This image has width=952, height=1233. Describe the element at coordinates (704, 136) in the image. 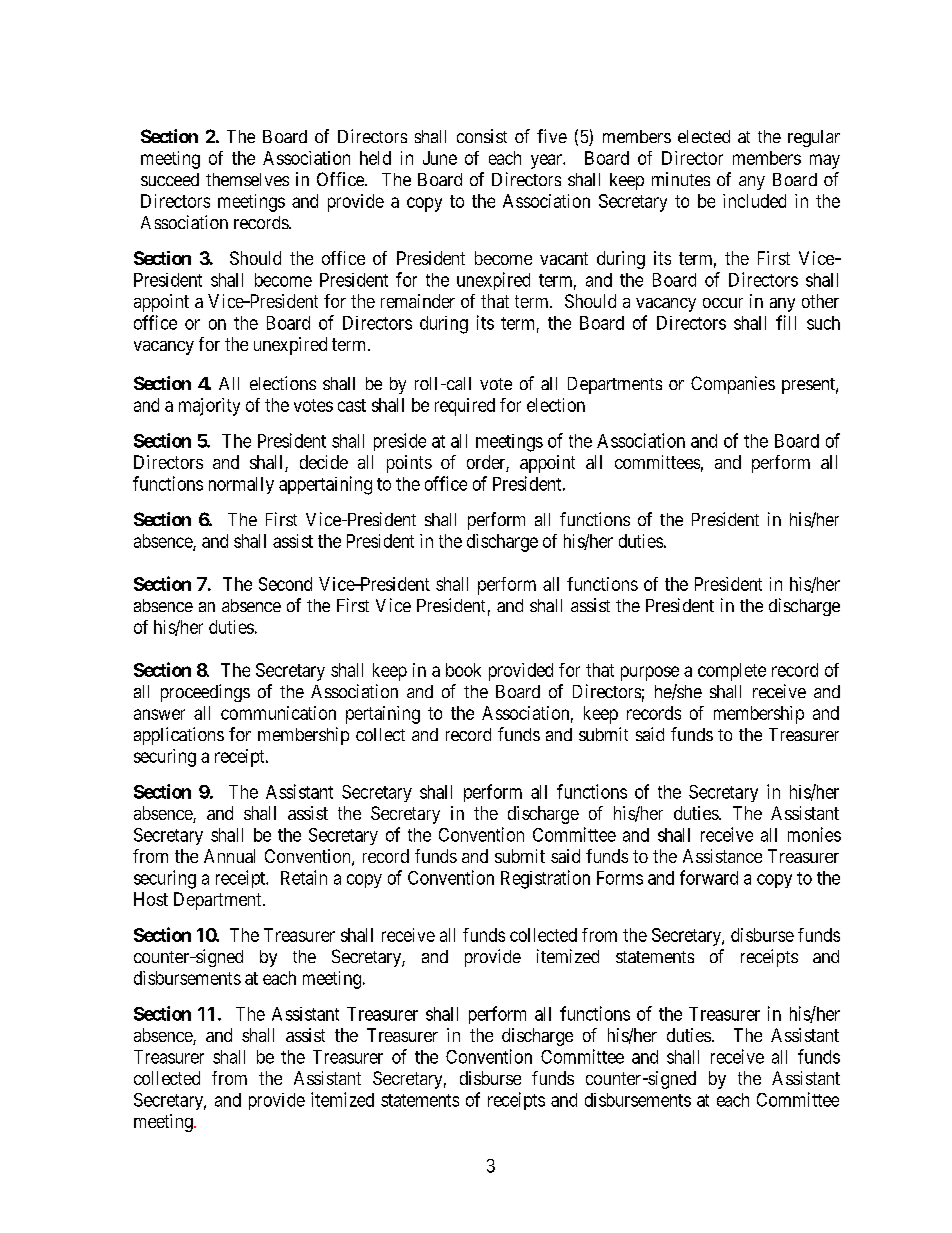

I see `elected` at that location.
